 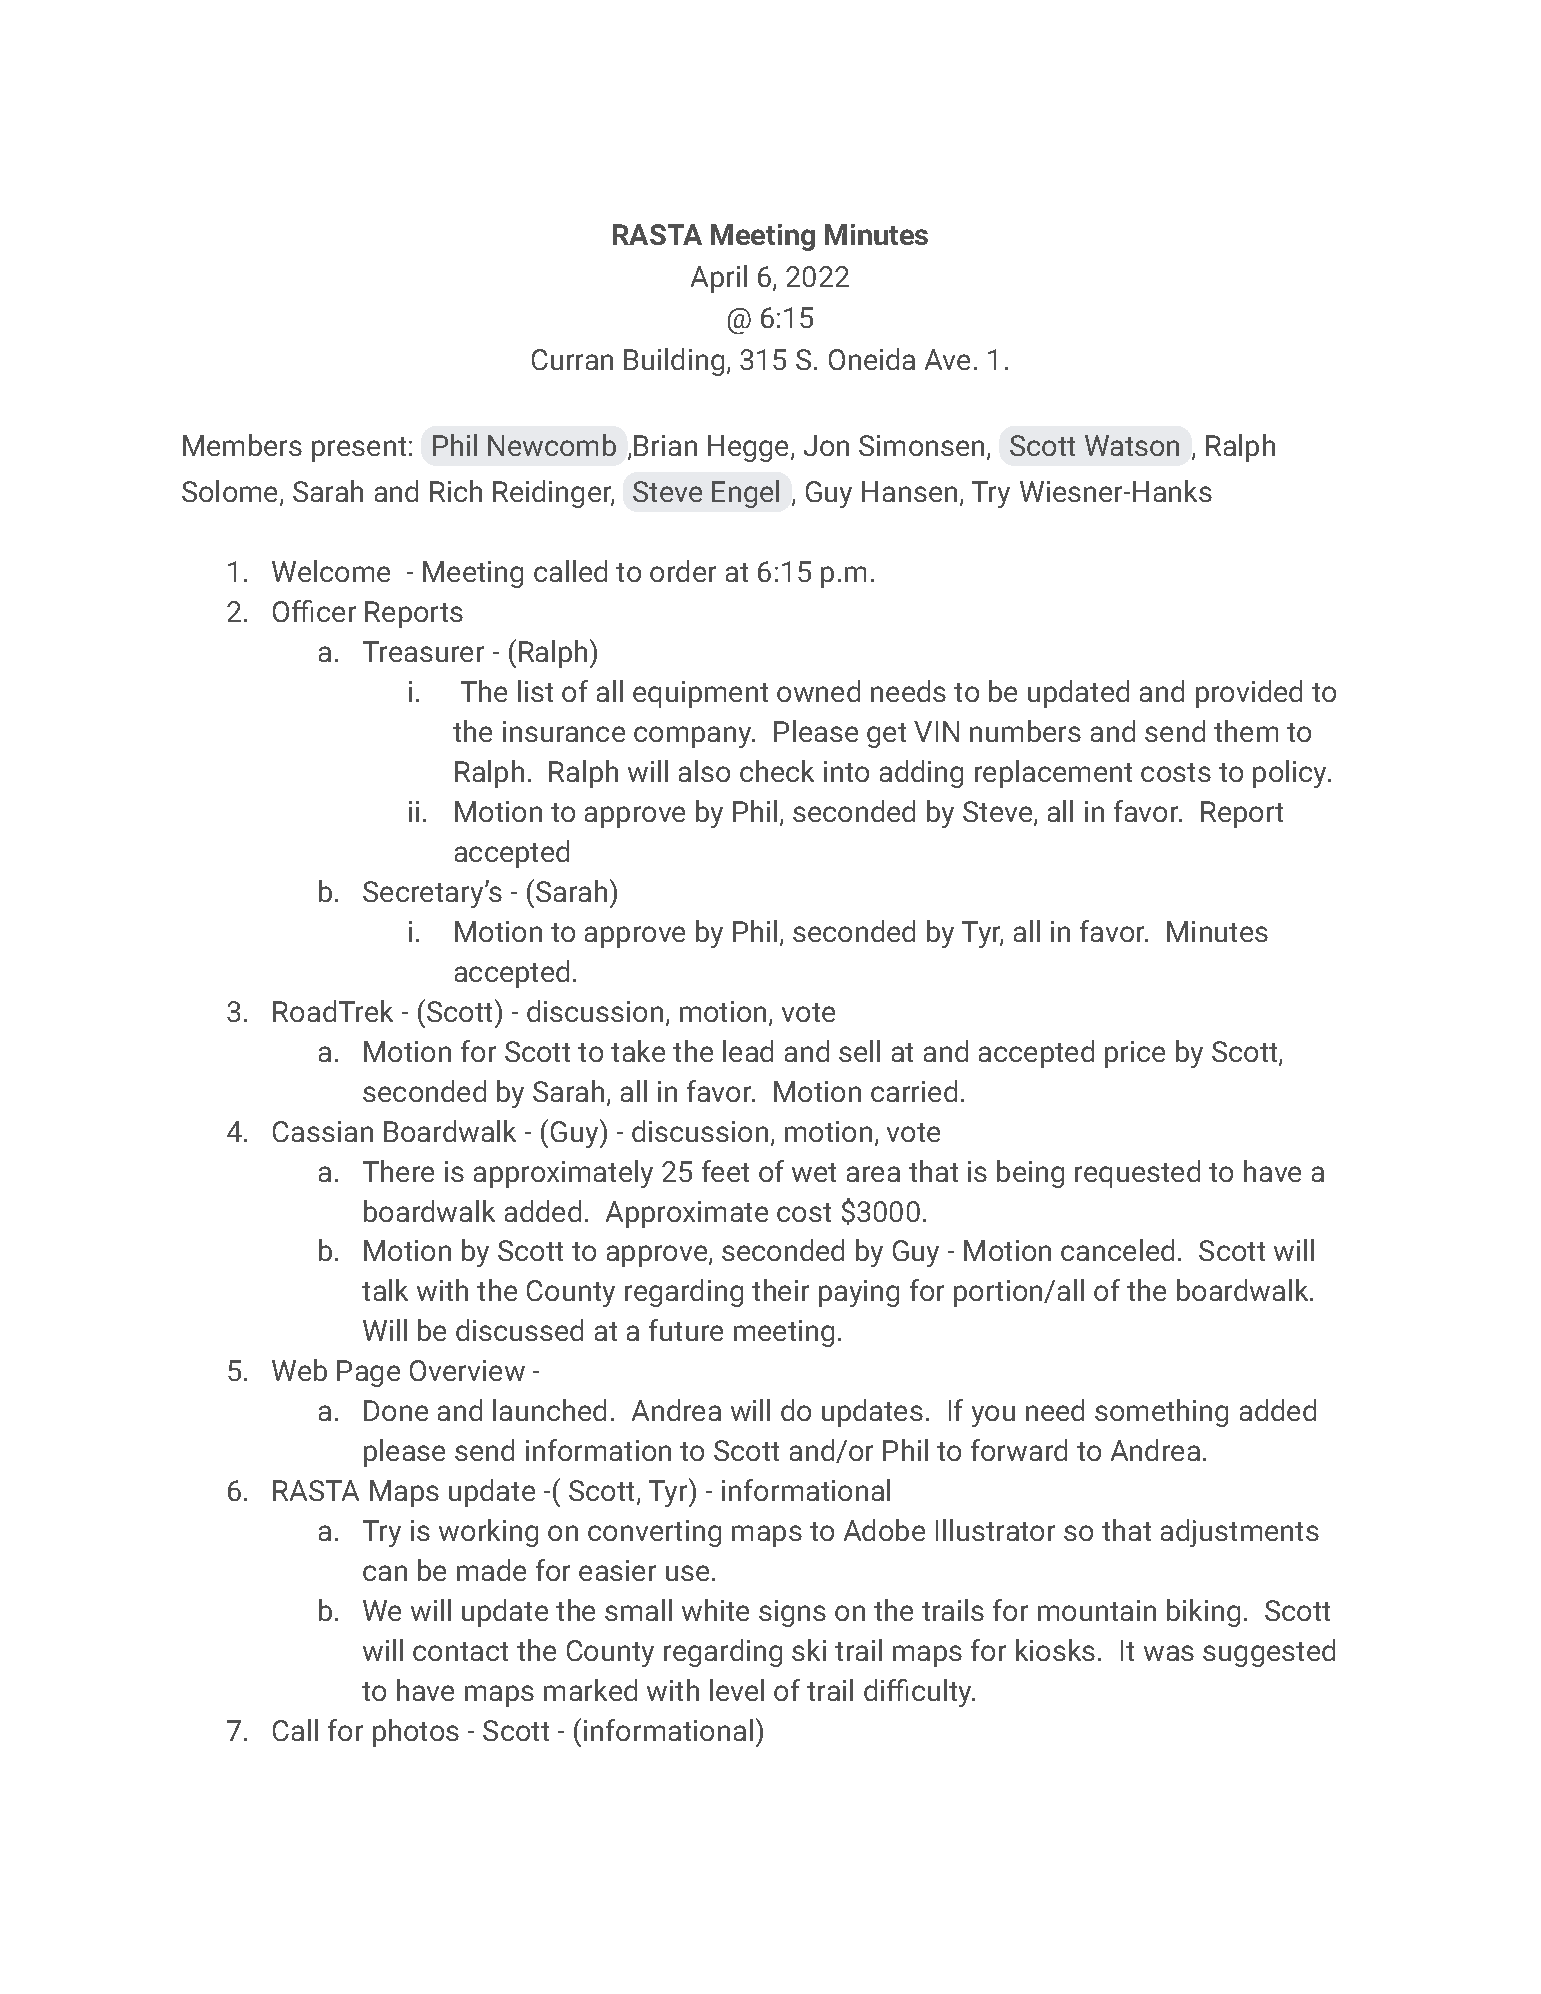 I want to click on April, so click(x=719, y=279).
